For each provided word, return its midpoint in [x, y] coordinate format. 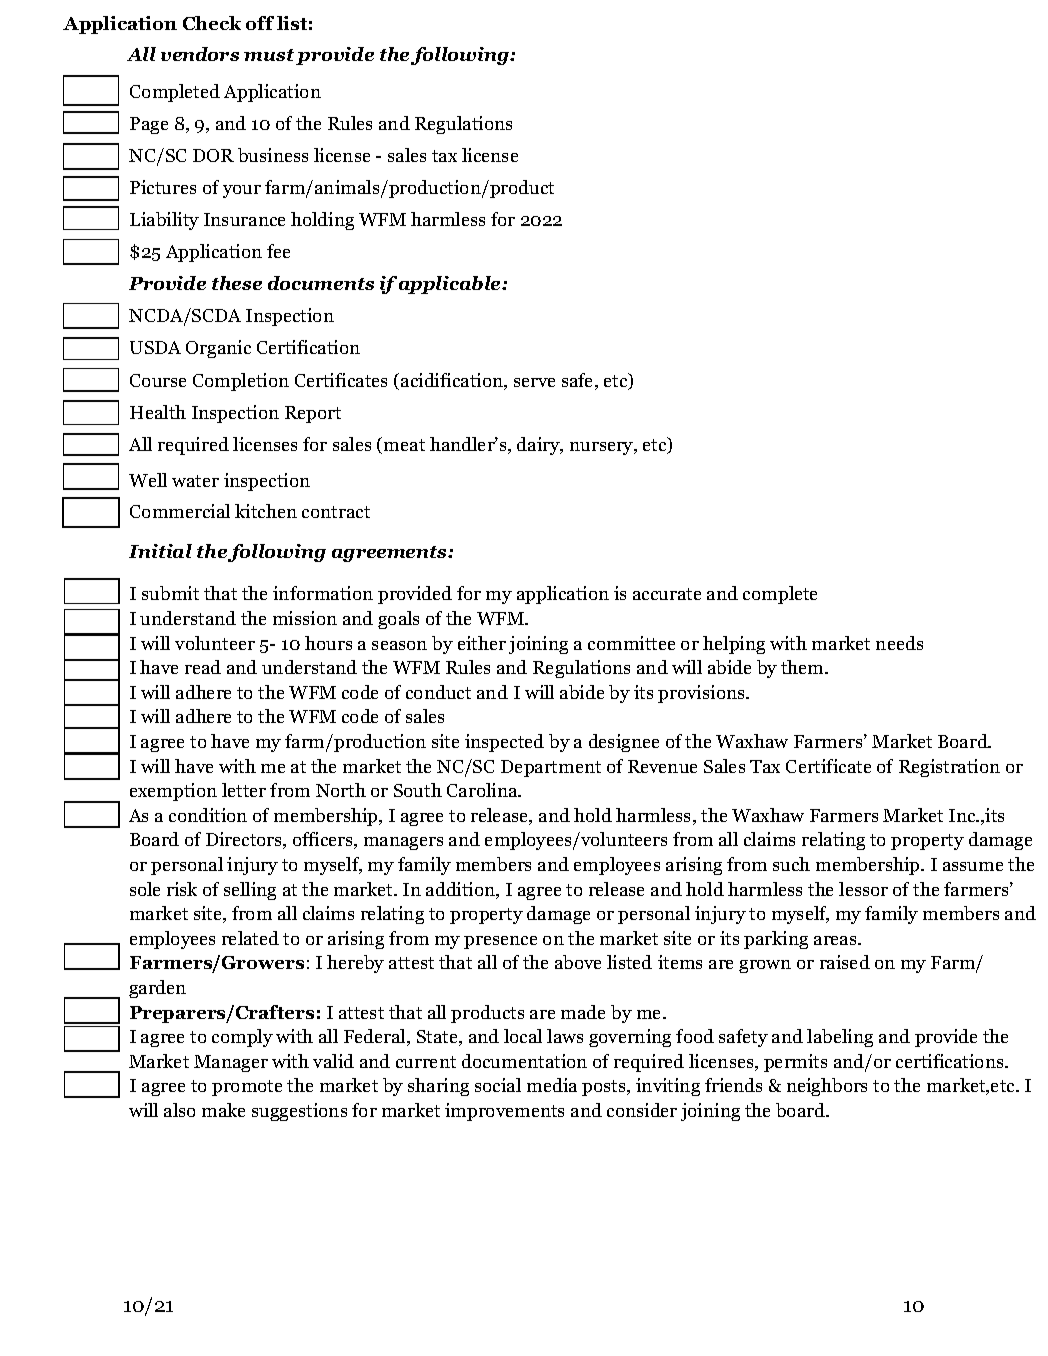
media [552, 1085]
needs [899, 643]
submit [170, 593]
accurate [667, 594]
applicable [451, 285]
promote [247, 1088]
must [269, 55]
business [273, 155]
